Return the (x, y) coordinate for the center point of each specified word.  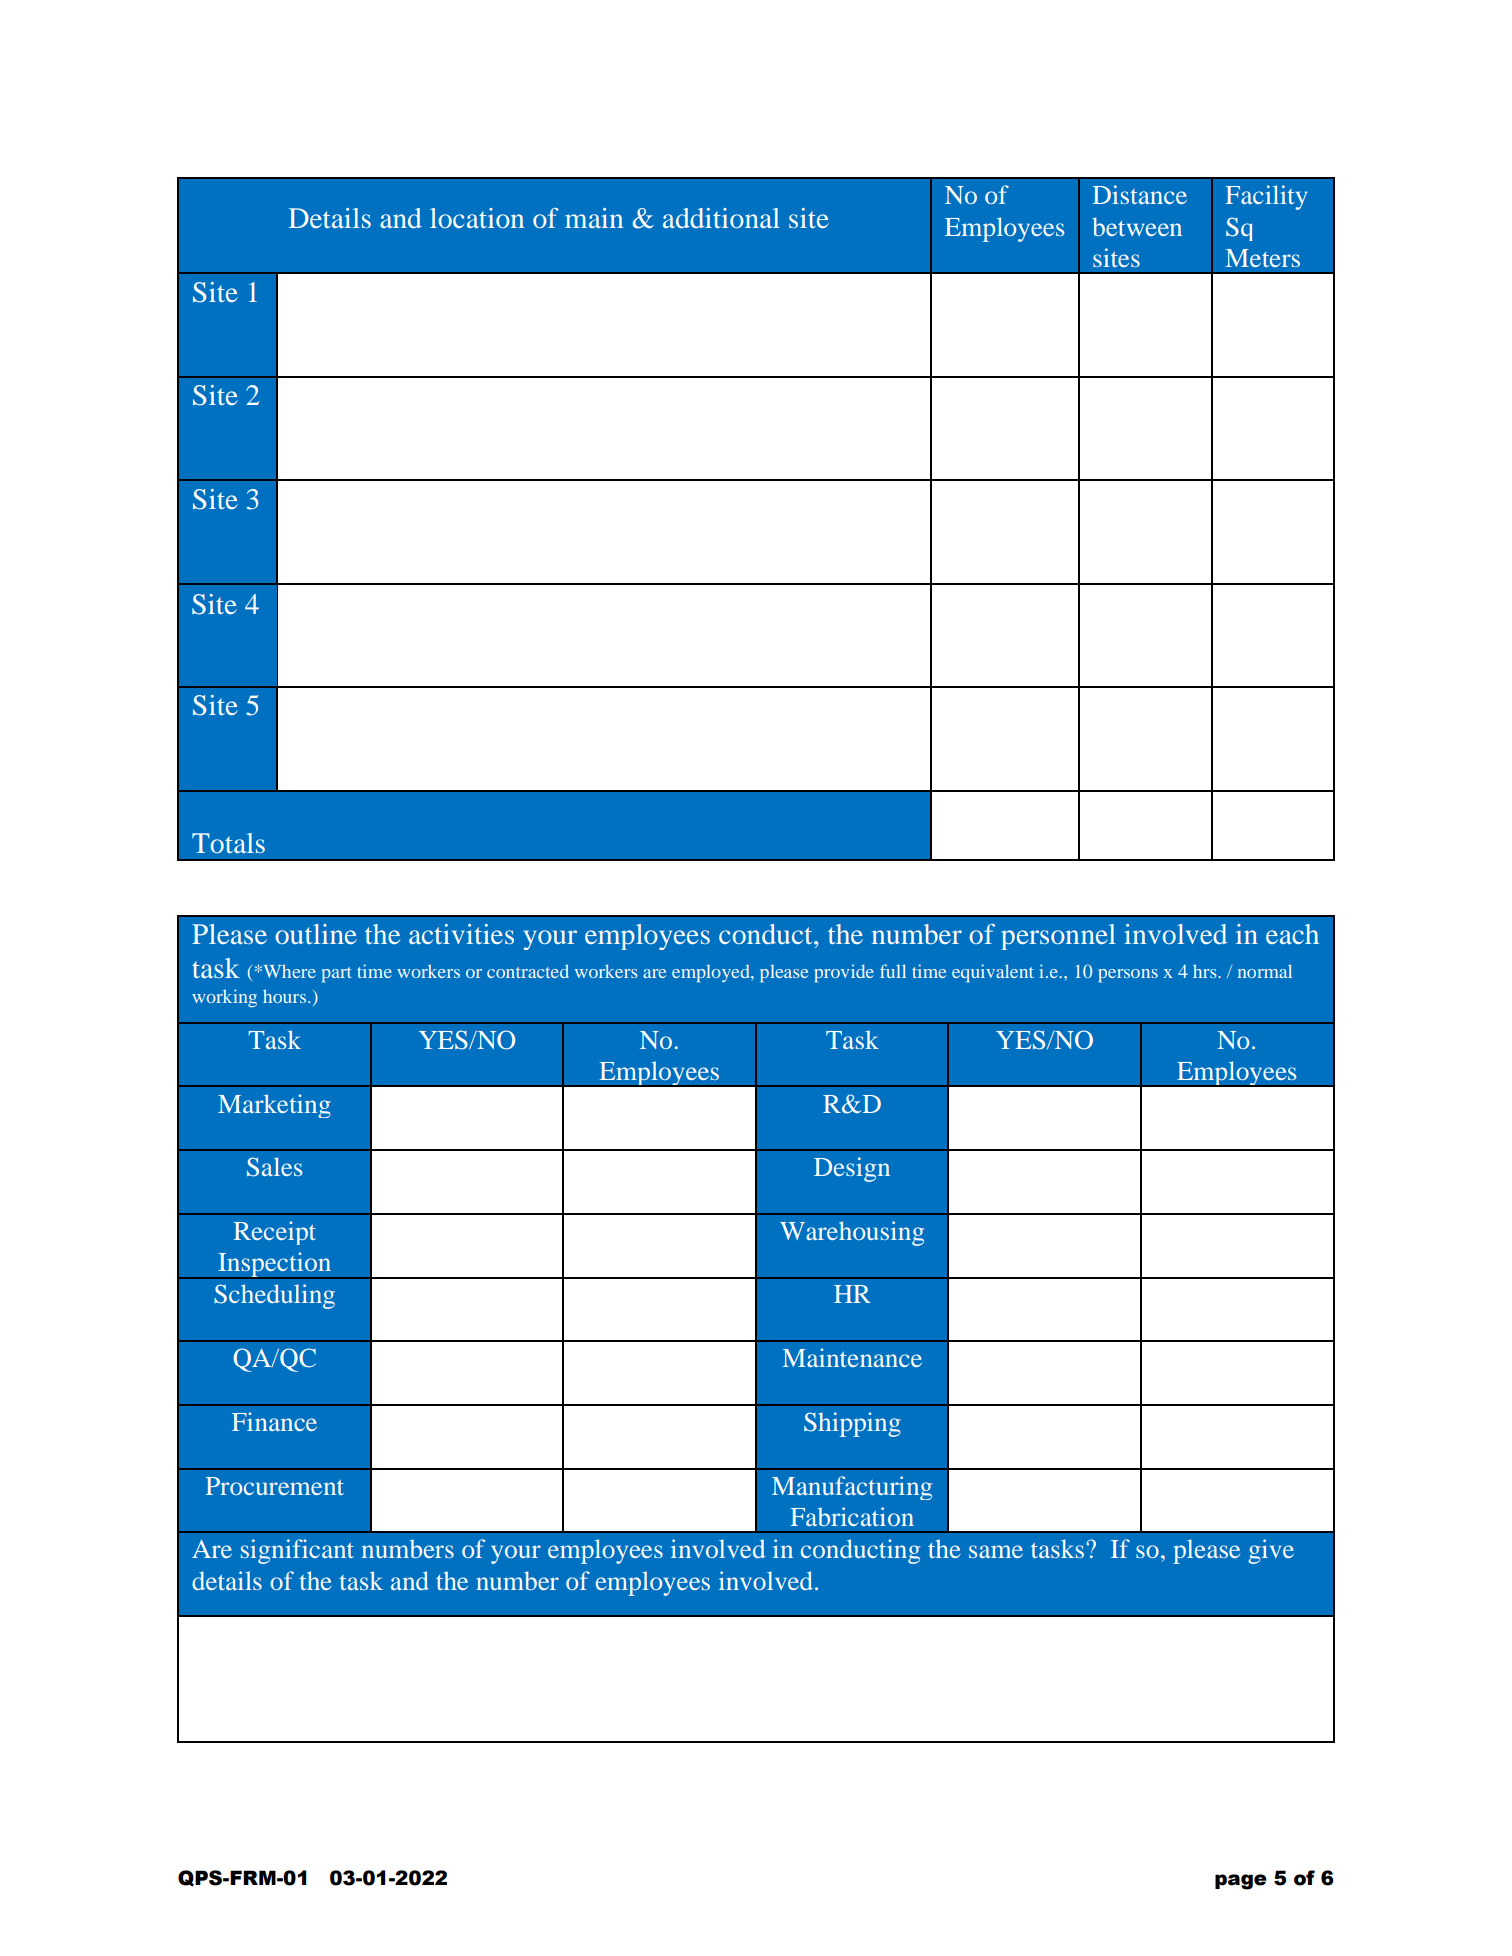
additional (721, 218)
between (1137, 226)
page (1241, 1882)
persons (1128, 976)
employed (712, 973)
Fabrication (852, 1516)
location (477, 218)
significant (297, 1551)
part (337, 975)
